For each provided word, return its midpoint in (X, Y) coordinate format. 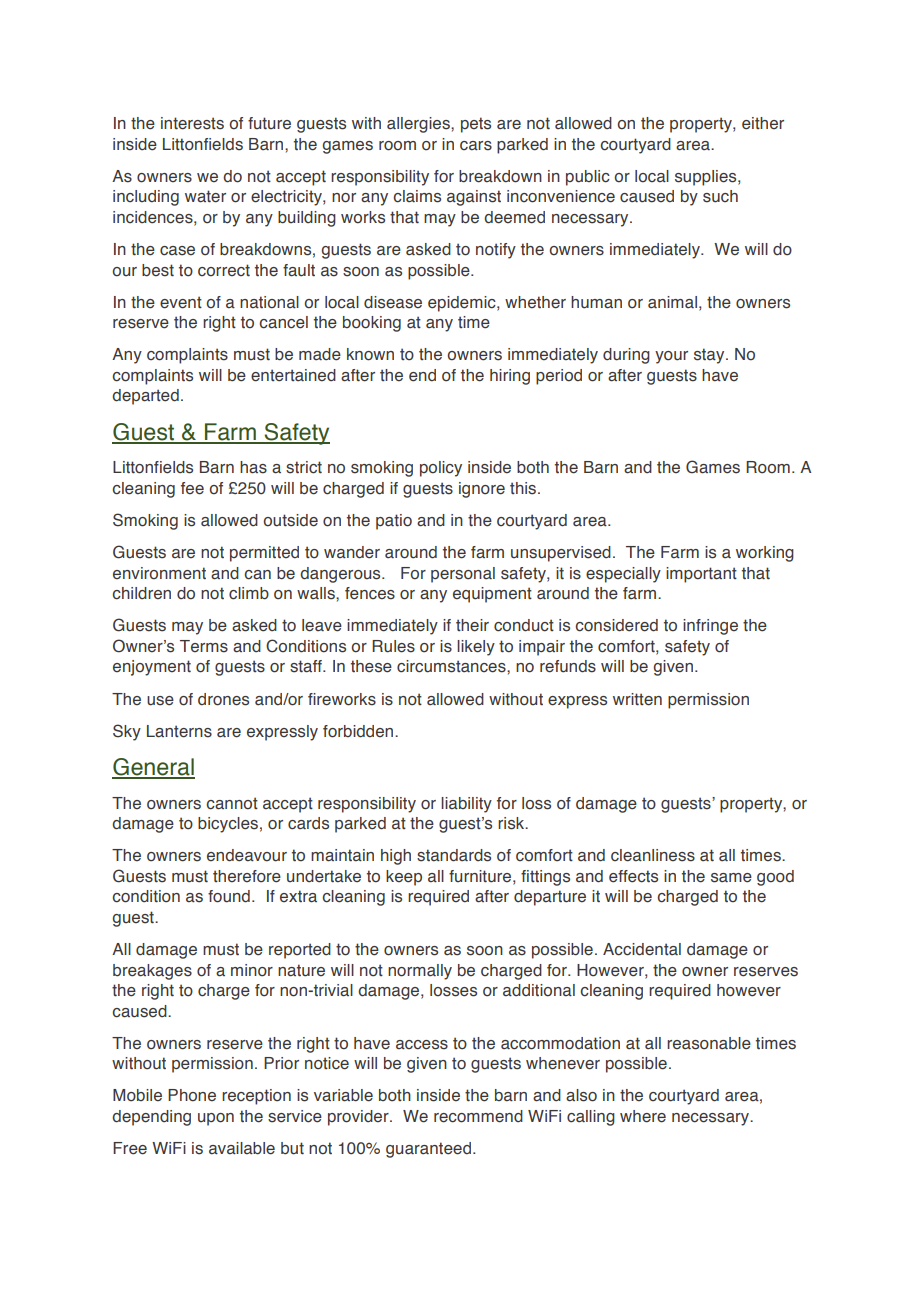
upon (216, 1119)
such (720, 196)
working (765, 554)
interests (192, 123)
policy (441, 469)
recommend (478, 1116)
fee (192, 488)
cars (476, 146)
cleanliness (653, 855)
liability (466, 805)
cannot (232, 803)
